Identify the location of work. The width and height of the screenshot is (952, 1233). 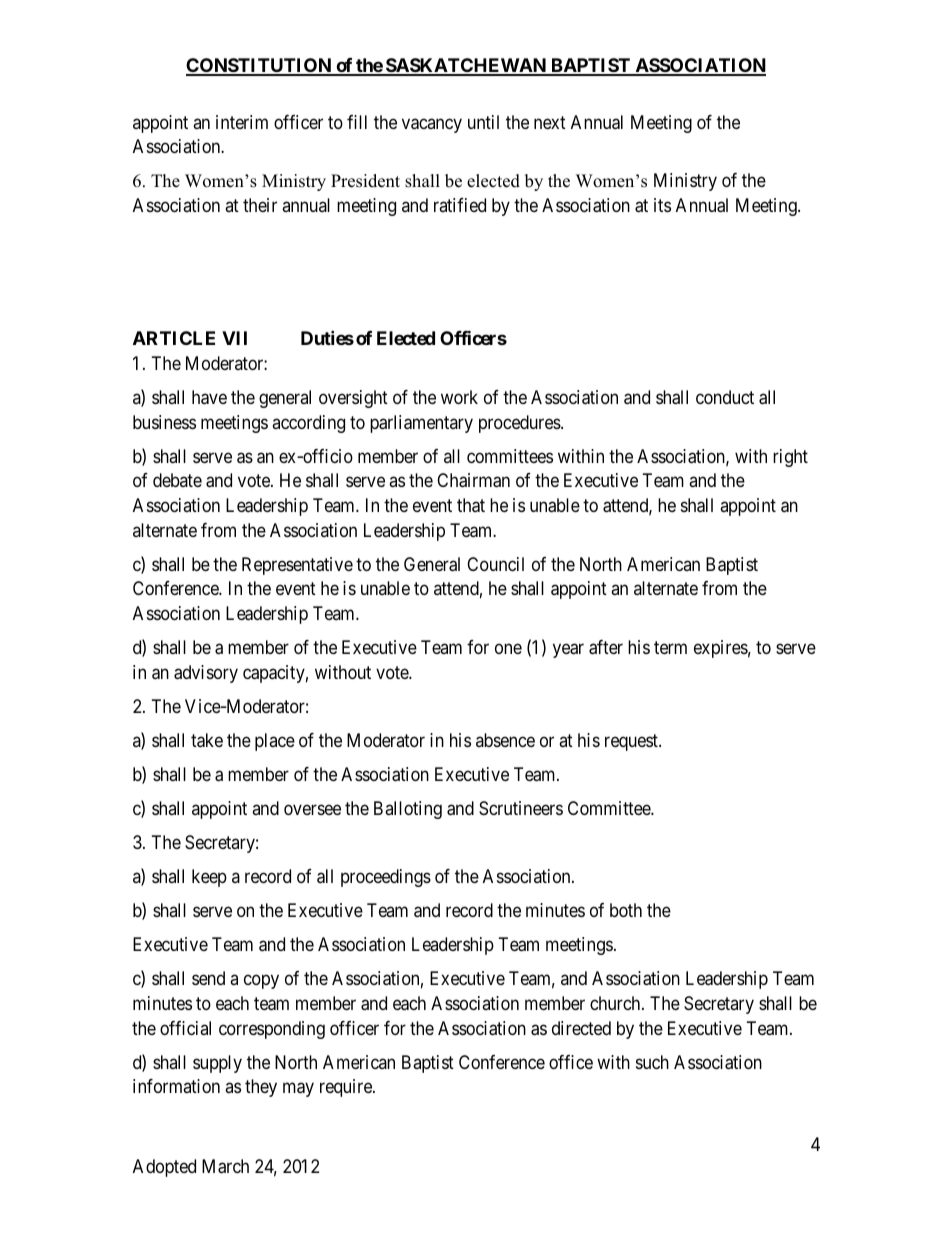
(459, 397).
